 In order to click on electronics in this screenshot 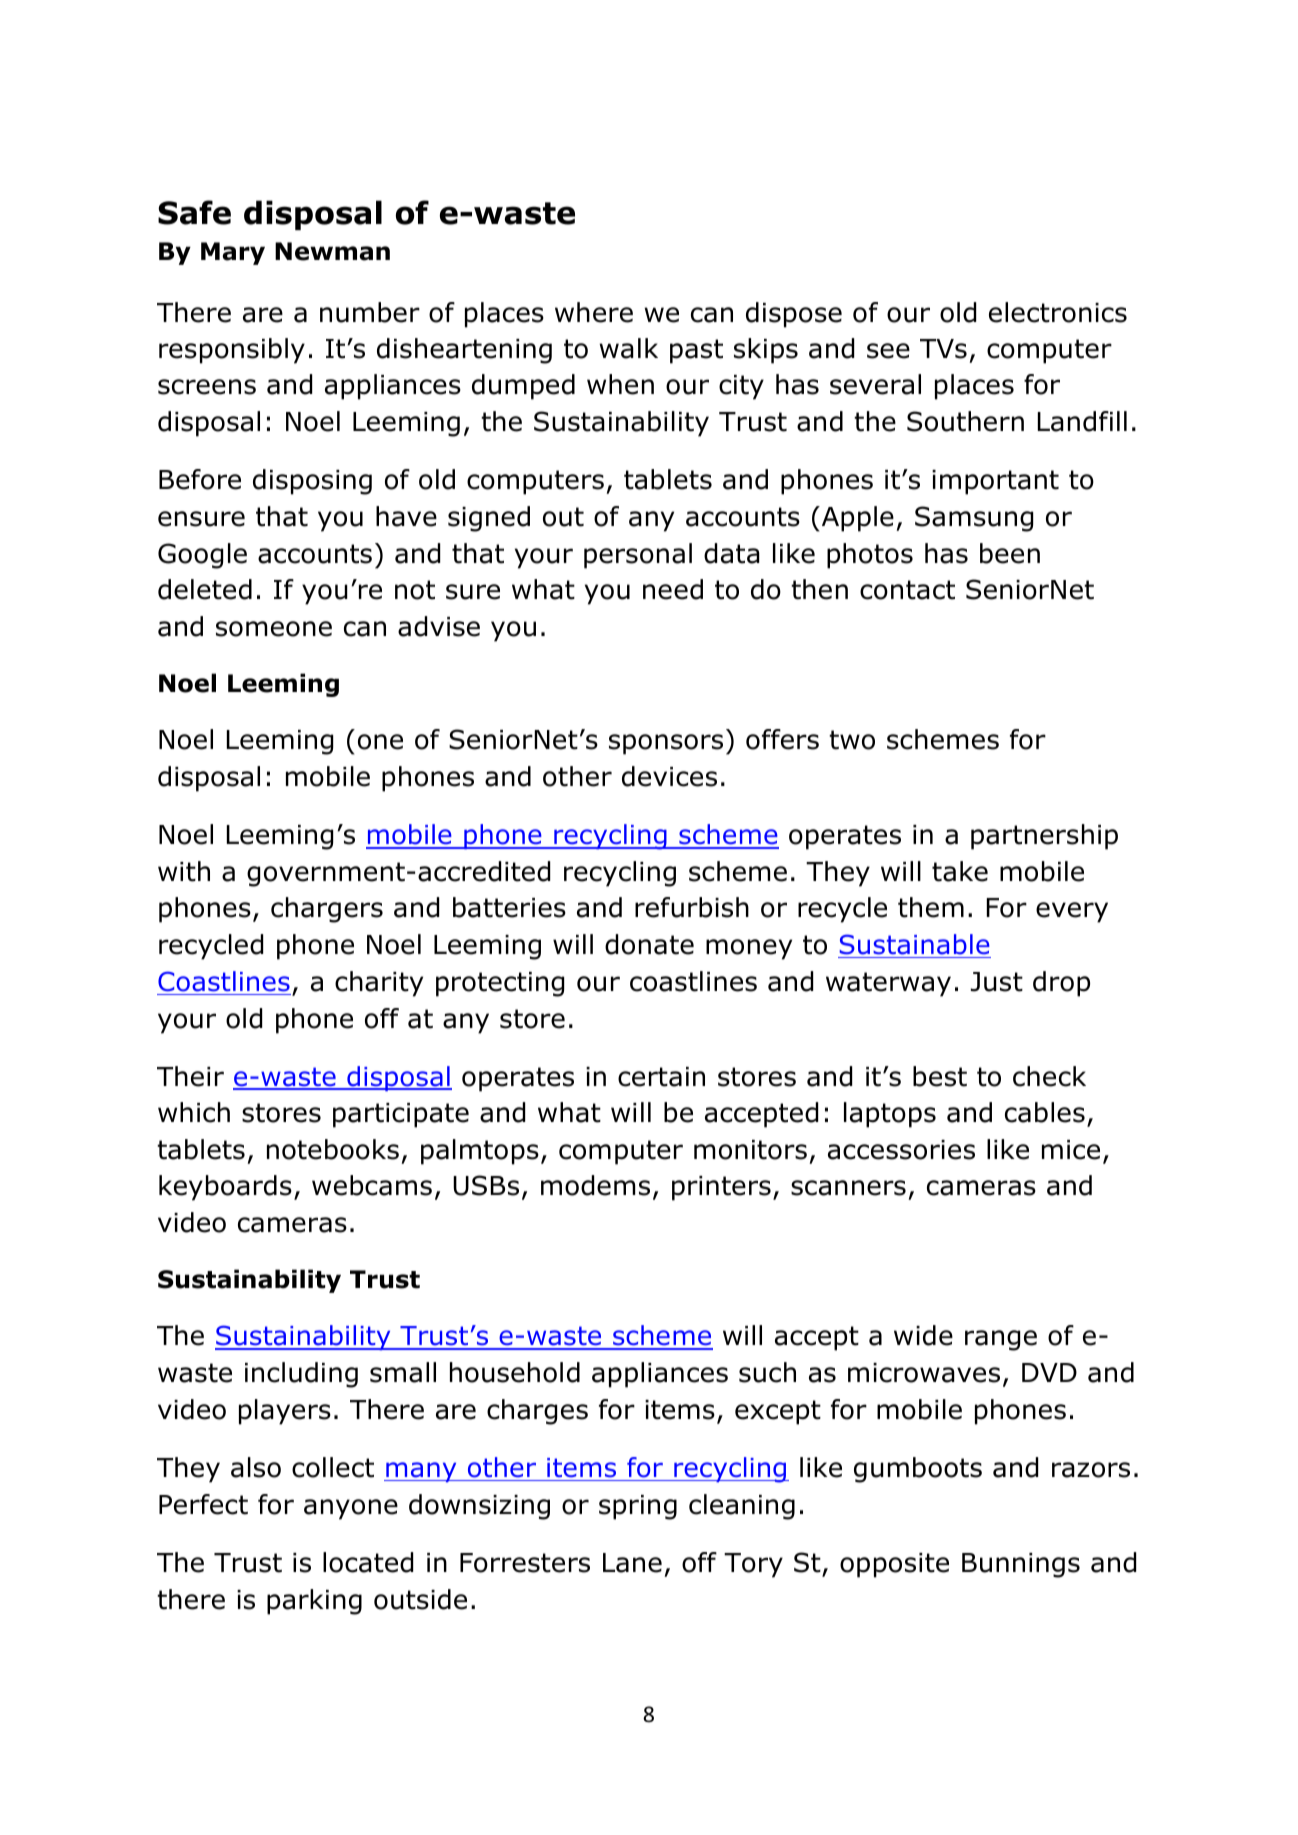, I will do `click(1058, 312)`.
